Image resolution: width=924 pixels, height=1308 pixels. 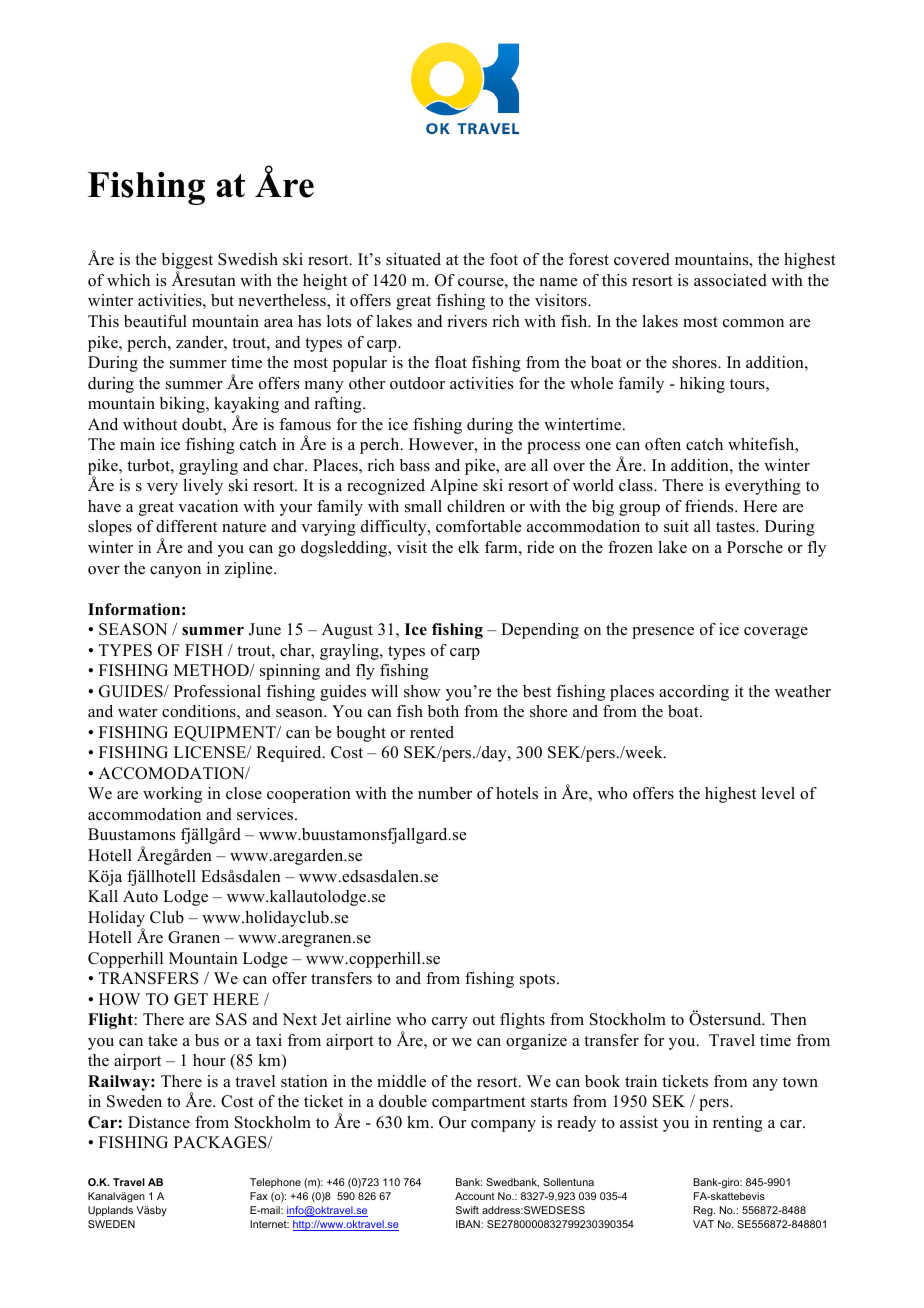 What do you see at coordinates (259, 1196) in the screenshot?
I see `Fax` at bounding box center [259, 1196].
